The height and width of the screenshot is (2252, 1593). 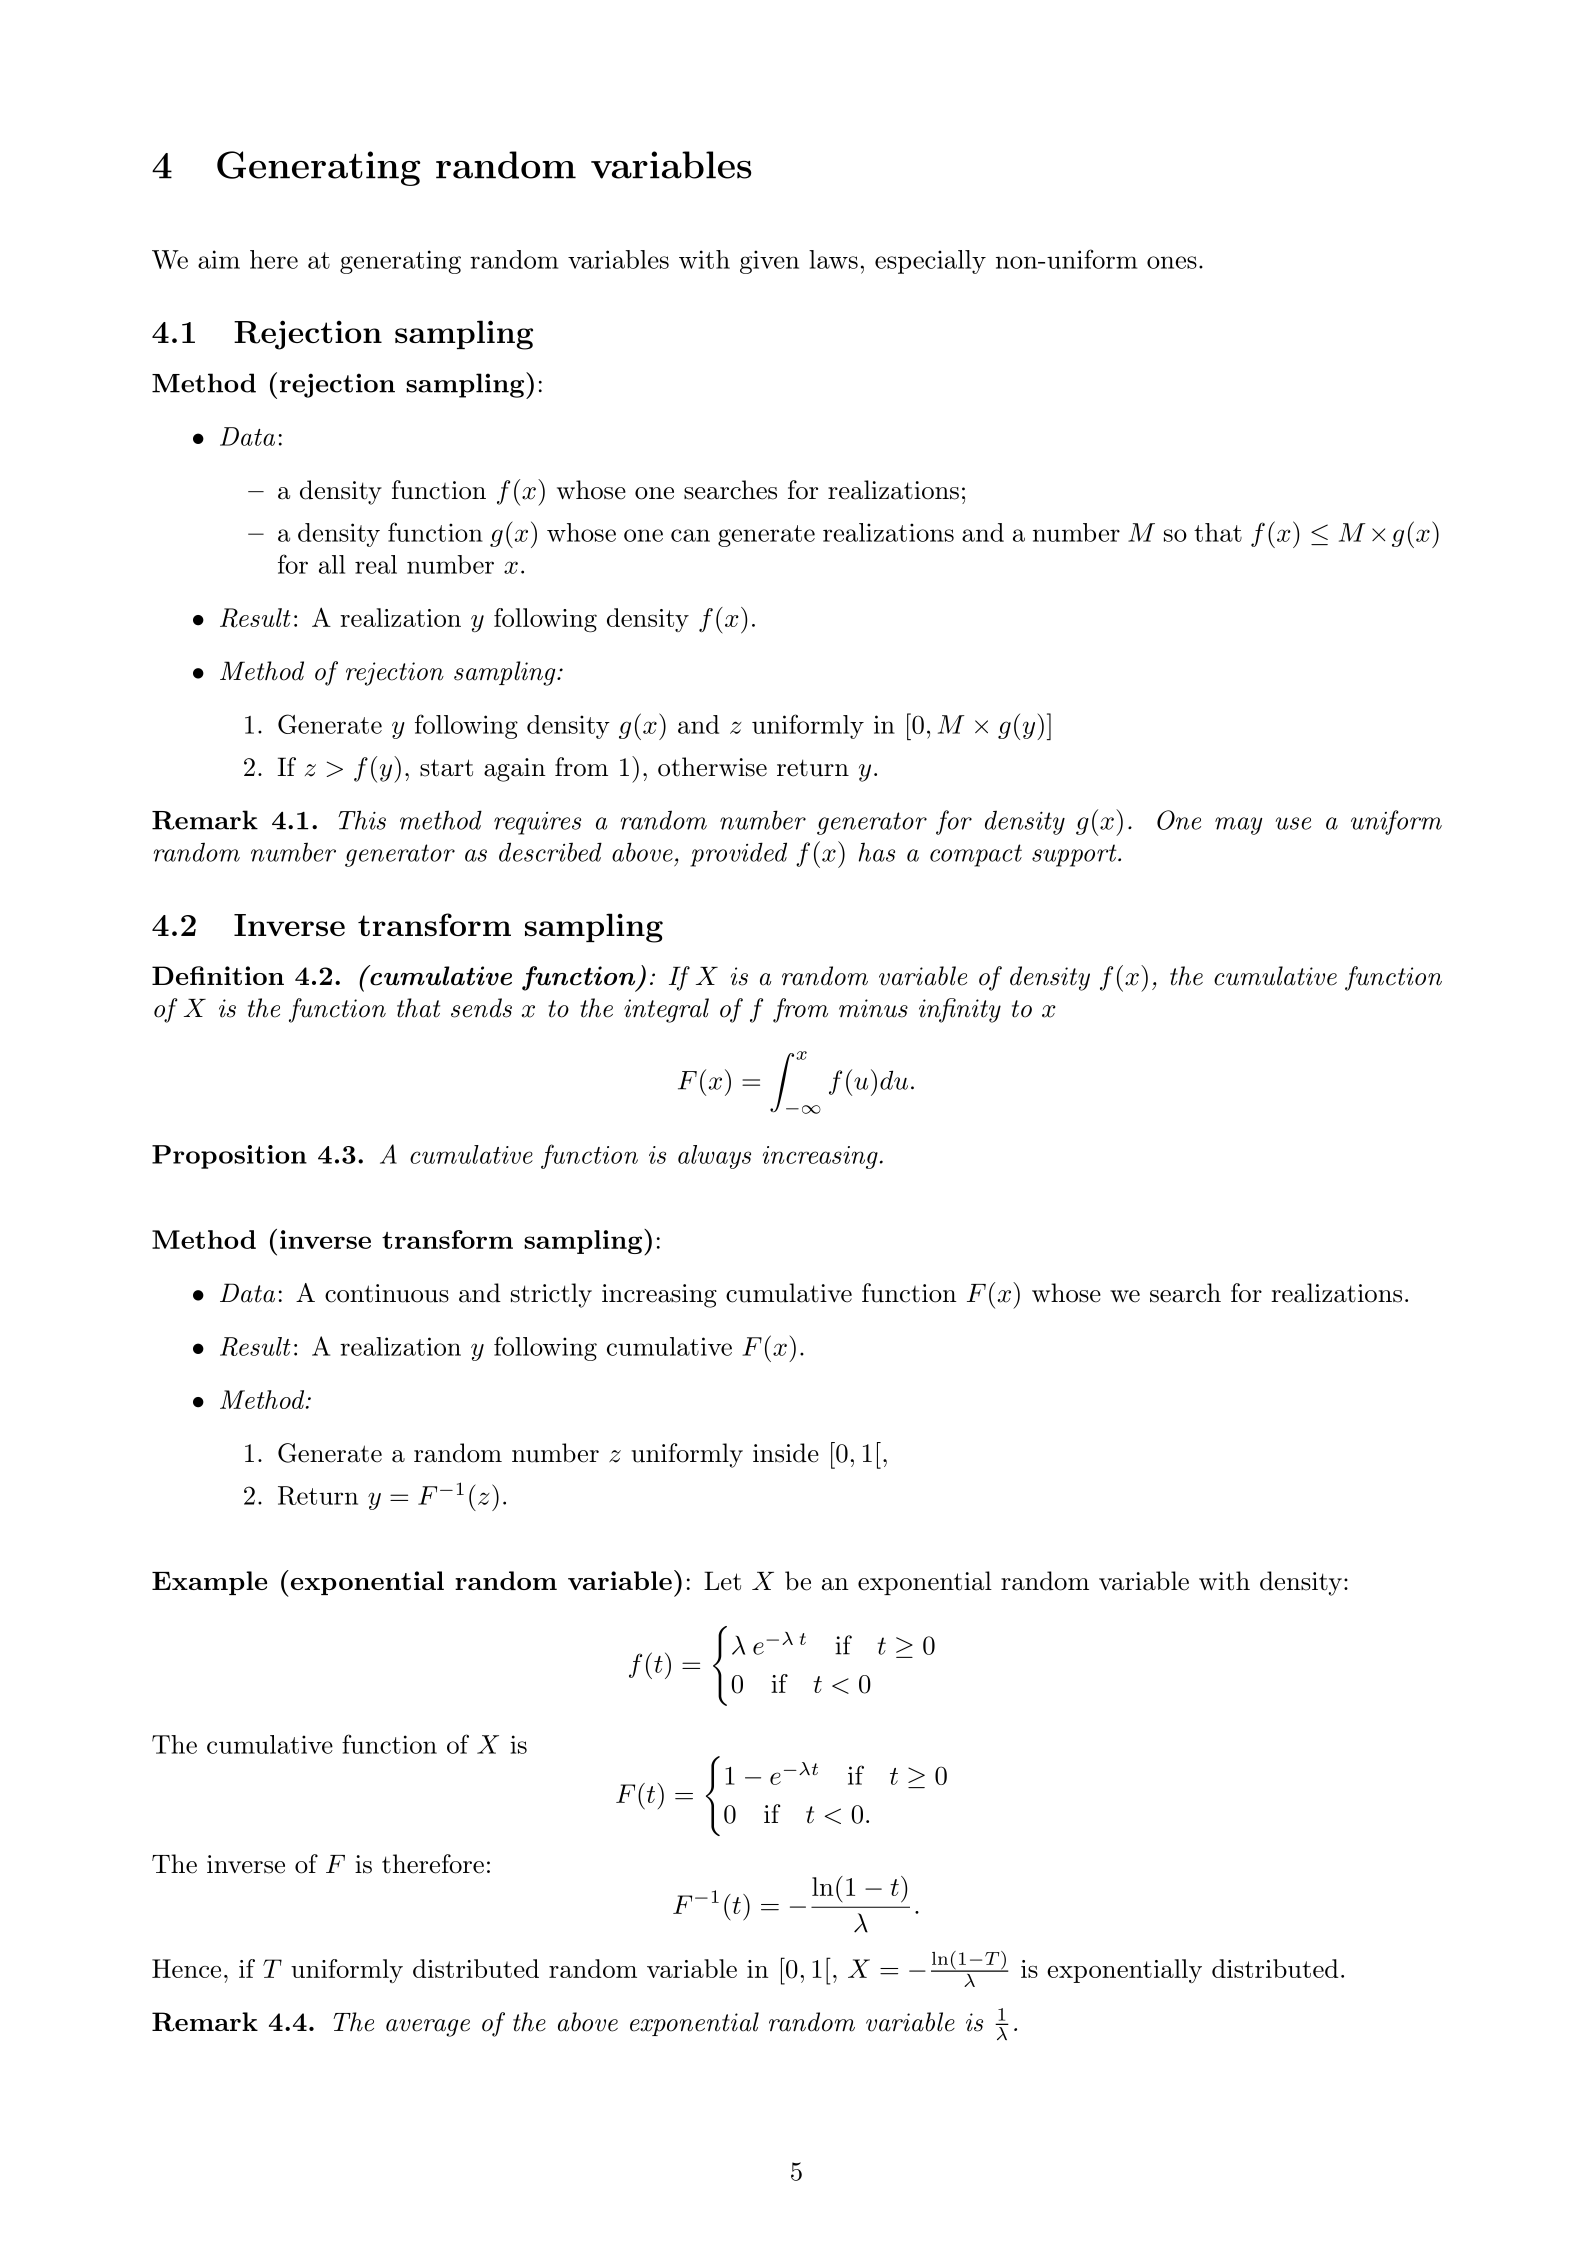 What do you see at coordinates (428, 2028) in the screenshot?
I see `average` at bounding box center [428, 2028].
